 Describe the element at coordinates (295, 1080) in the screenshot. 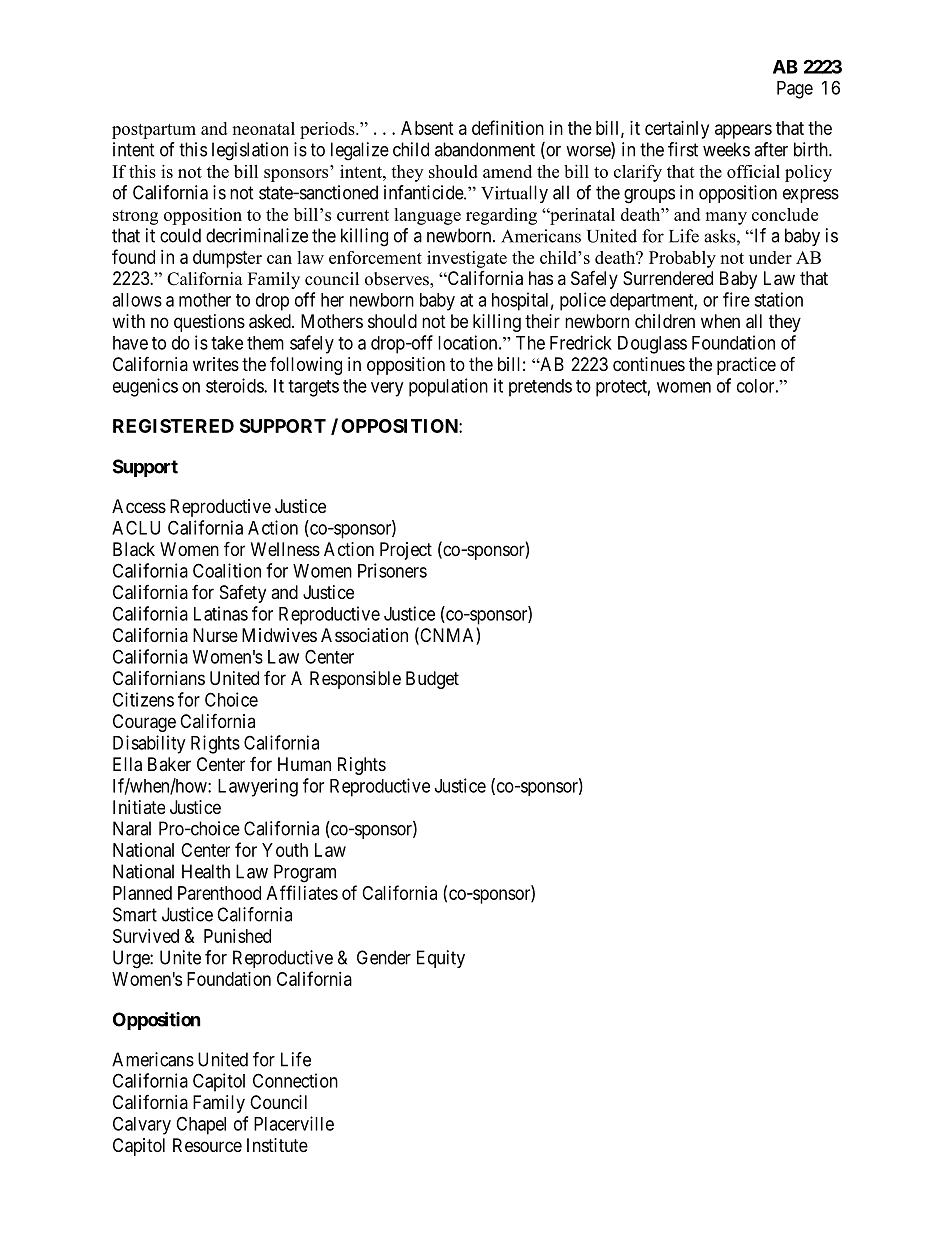

I see `Connection` at that location.
